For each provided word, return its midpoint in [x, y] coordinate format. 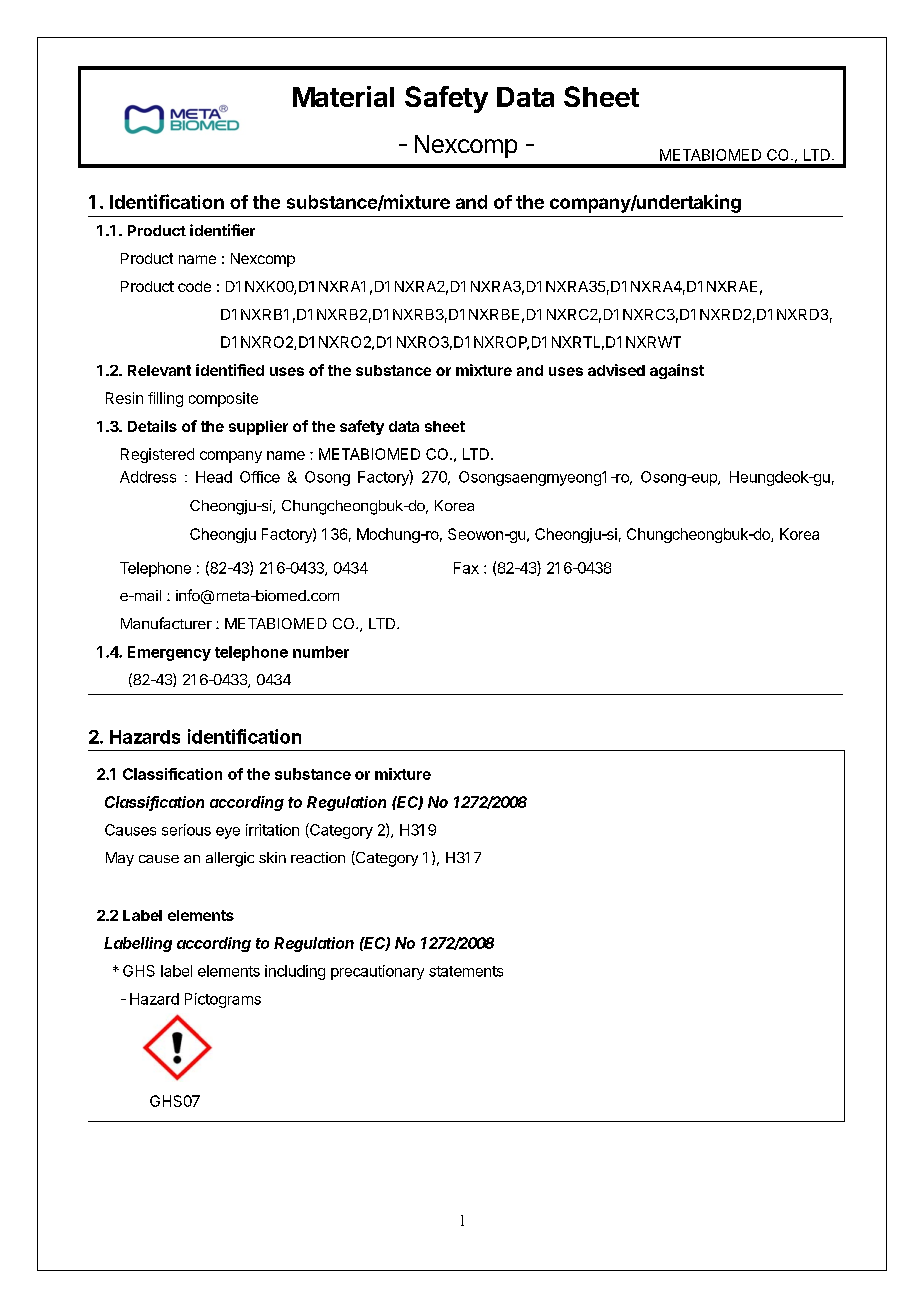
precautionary [377, 972]
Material [343, 96]
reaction [318, 857]
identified [230, 370]
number [321, 652]
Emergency [169, 653]
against [677, 371]
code [194, 286]
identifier [222, 230]
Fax [466, 568]
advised [616, 370]
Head [214, 477]
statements [466, 971]
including [295, 972]
